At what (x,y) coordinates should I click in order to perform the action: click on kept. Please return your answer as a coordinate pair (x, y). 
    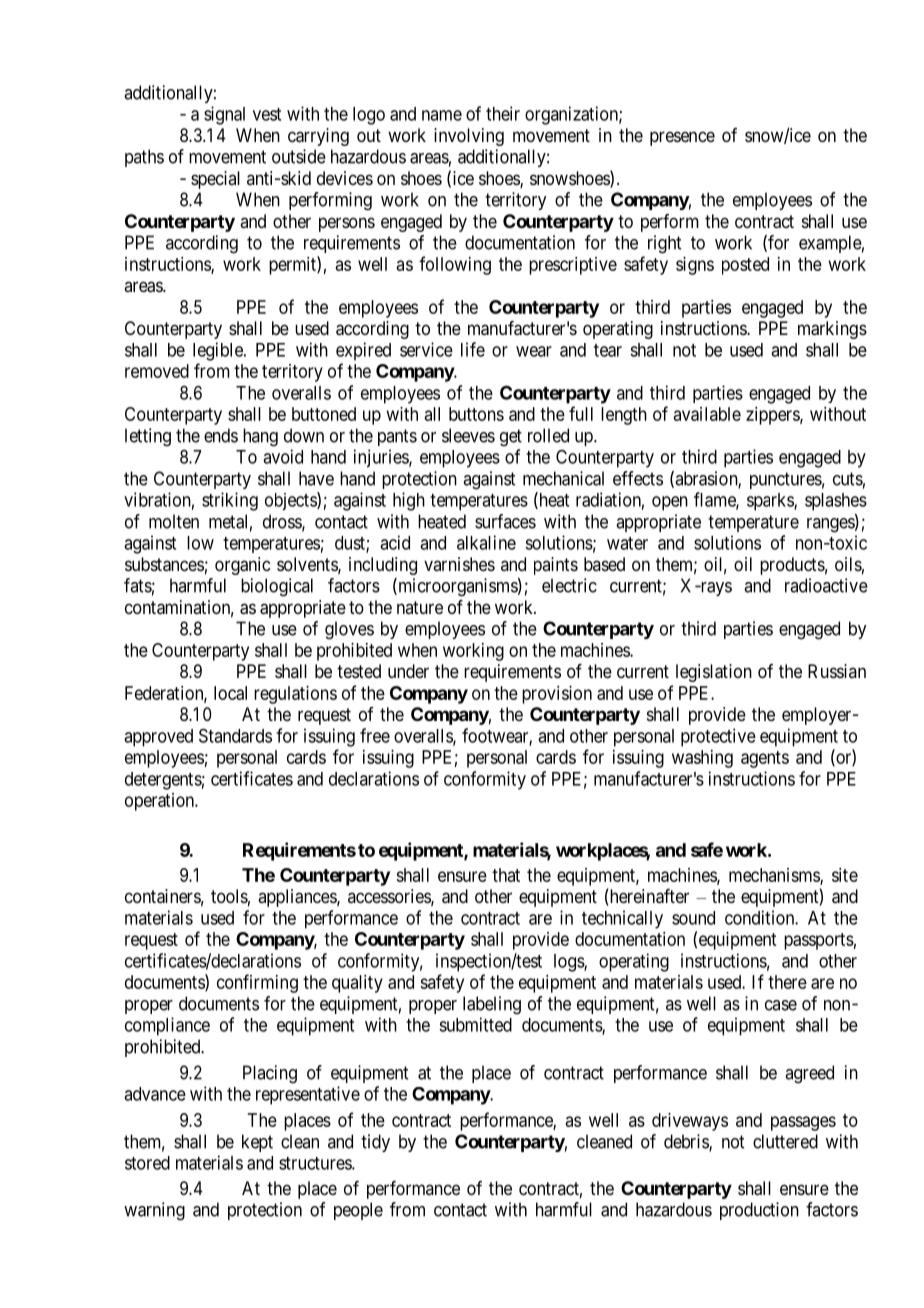
    Looking at the image, I should click on (257, 1143).
